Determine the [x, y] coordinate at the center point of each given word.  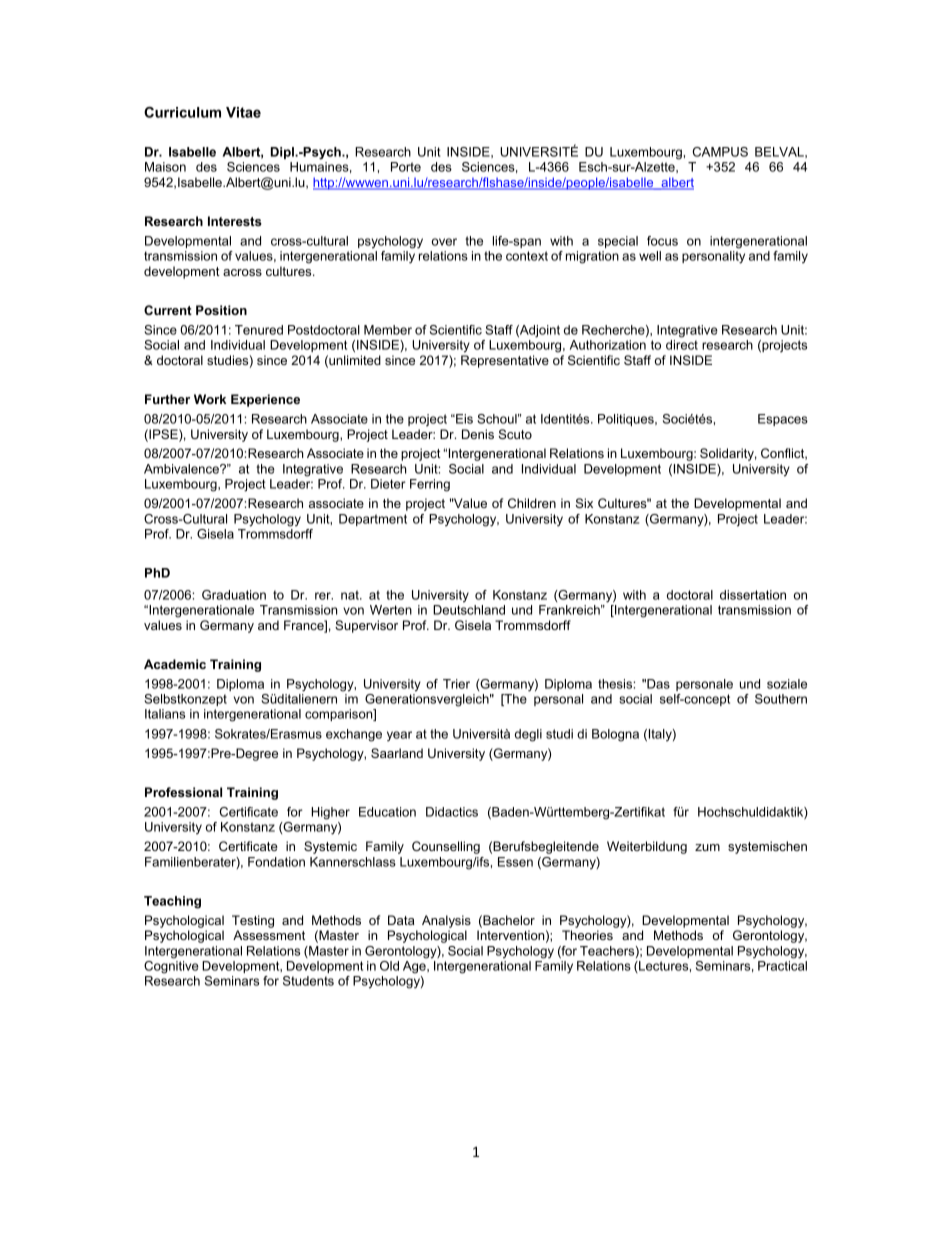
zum [707, 847]
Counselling [446, 847]
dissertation [753, 595]
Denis [478, 434]
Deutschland [469, 610]
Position [221, 310]
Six [584, 503]
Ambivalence [182, 469]
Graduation [234, 595]
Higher [330, 813]
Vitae [243, 112]
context [527, 256]
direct [682, 345]
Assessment [269, 935]
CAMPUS [720, 152]
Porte [406, 167]
